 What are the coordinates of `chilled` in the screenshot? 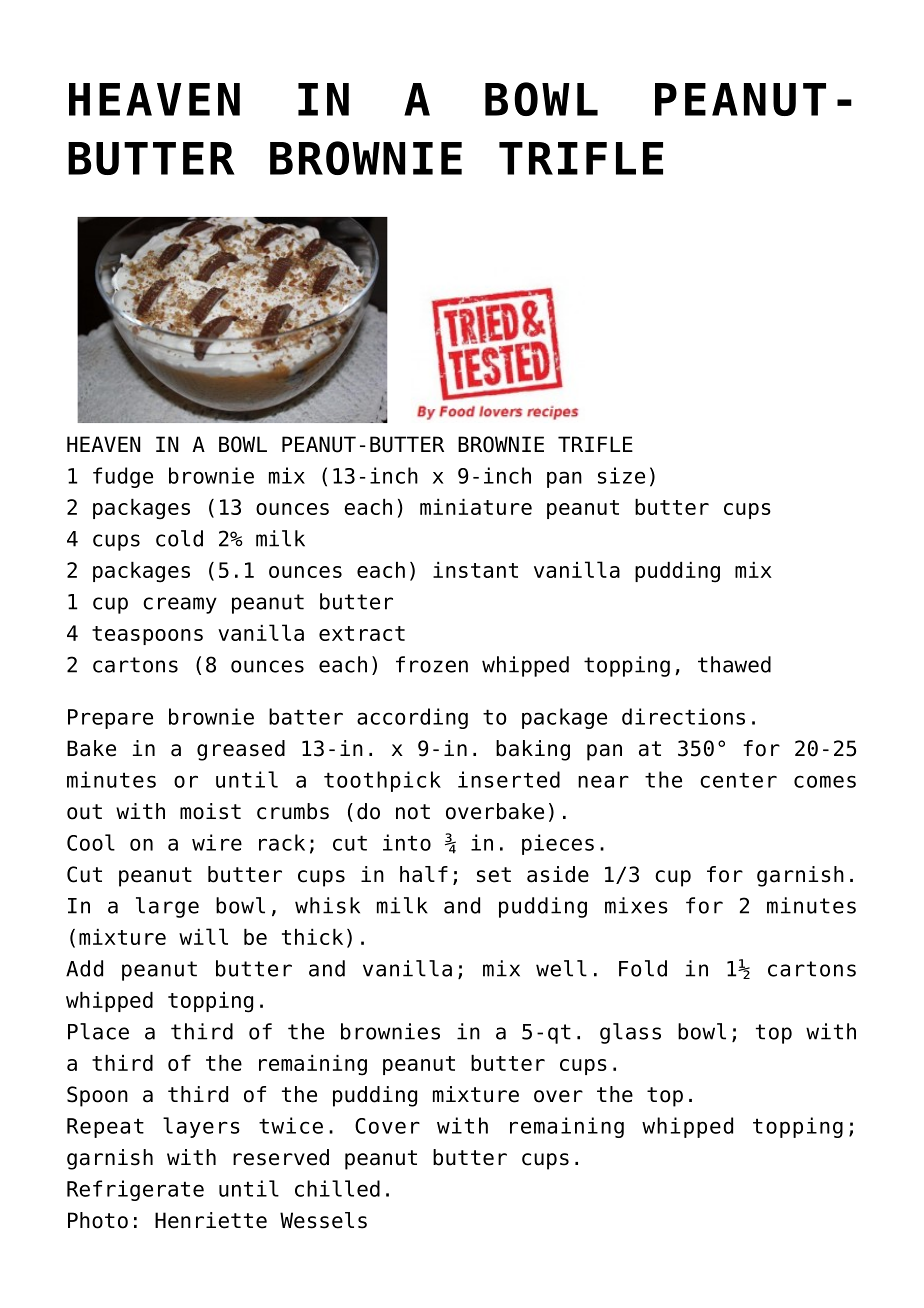 It's located at (337, 1188).
